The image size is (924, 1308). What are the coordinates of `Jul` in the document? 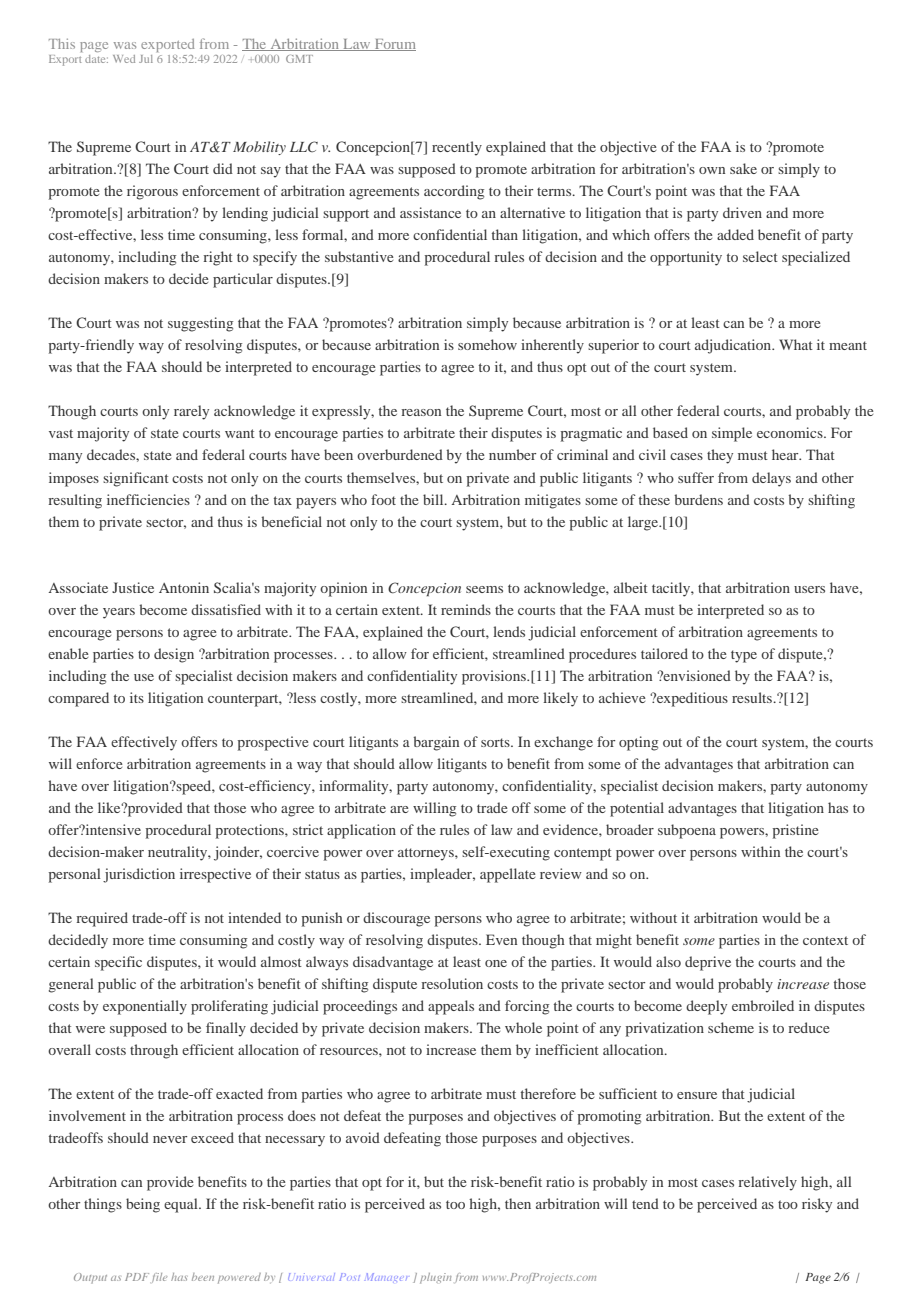 It's located at (146, 59).
